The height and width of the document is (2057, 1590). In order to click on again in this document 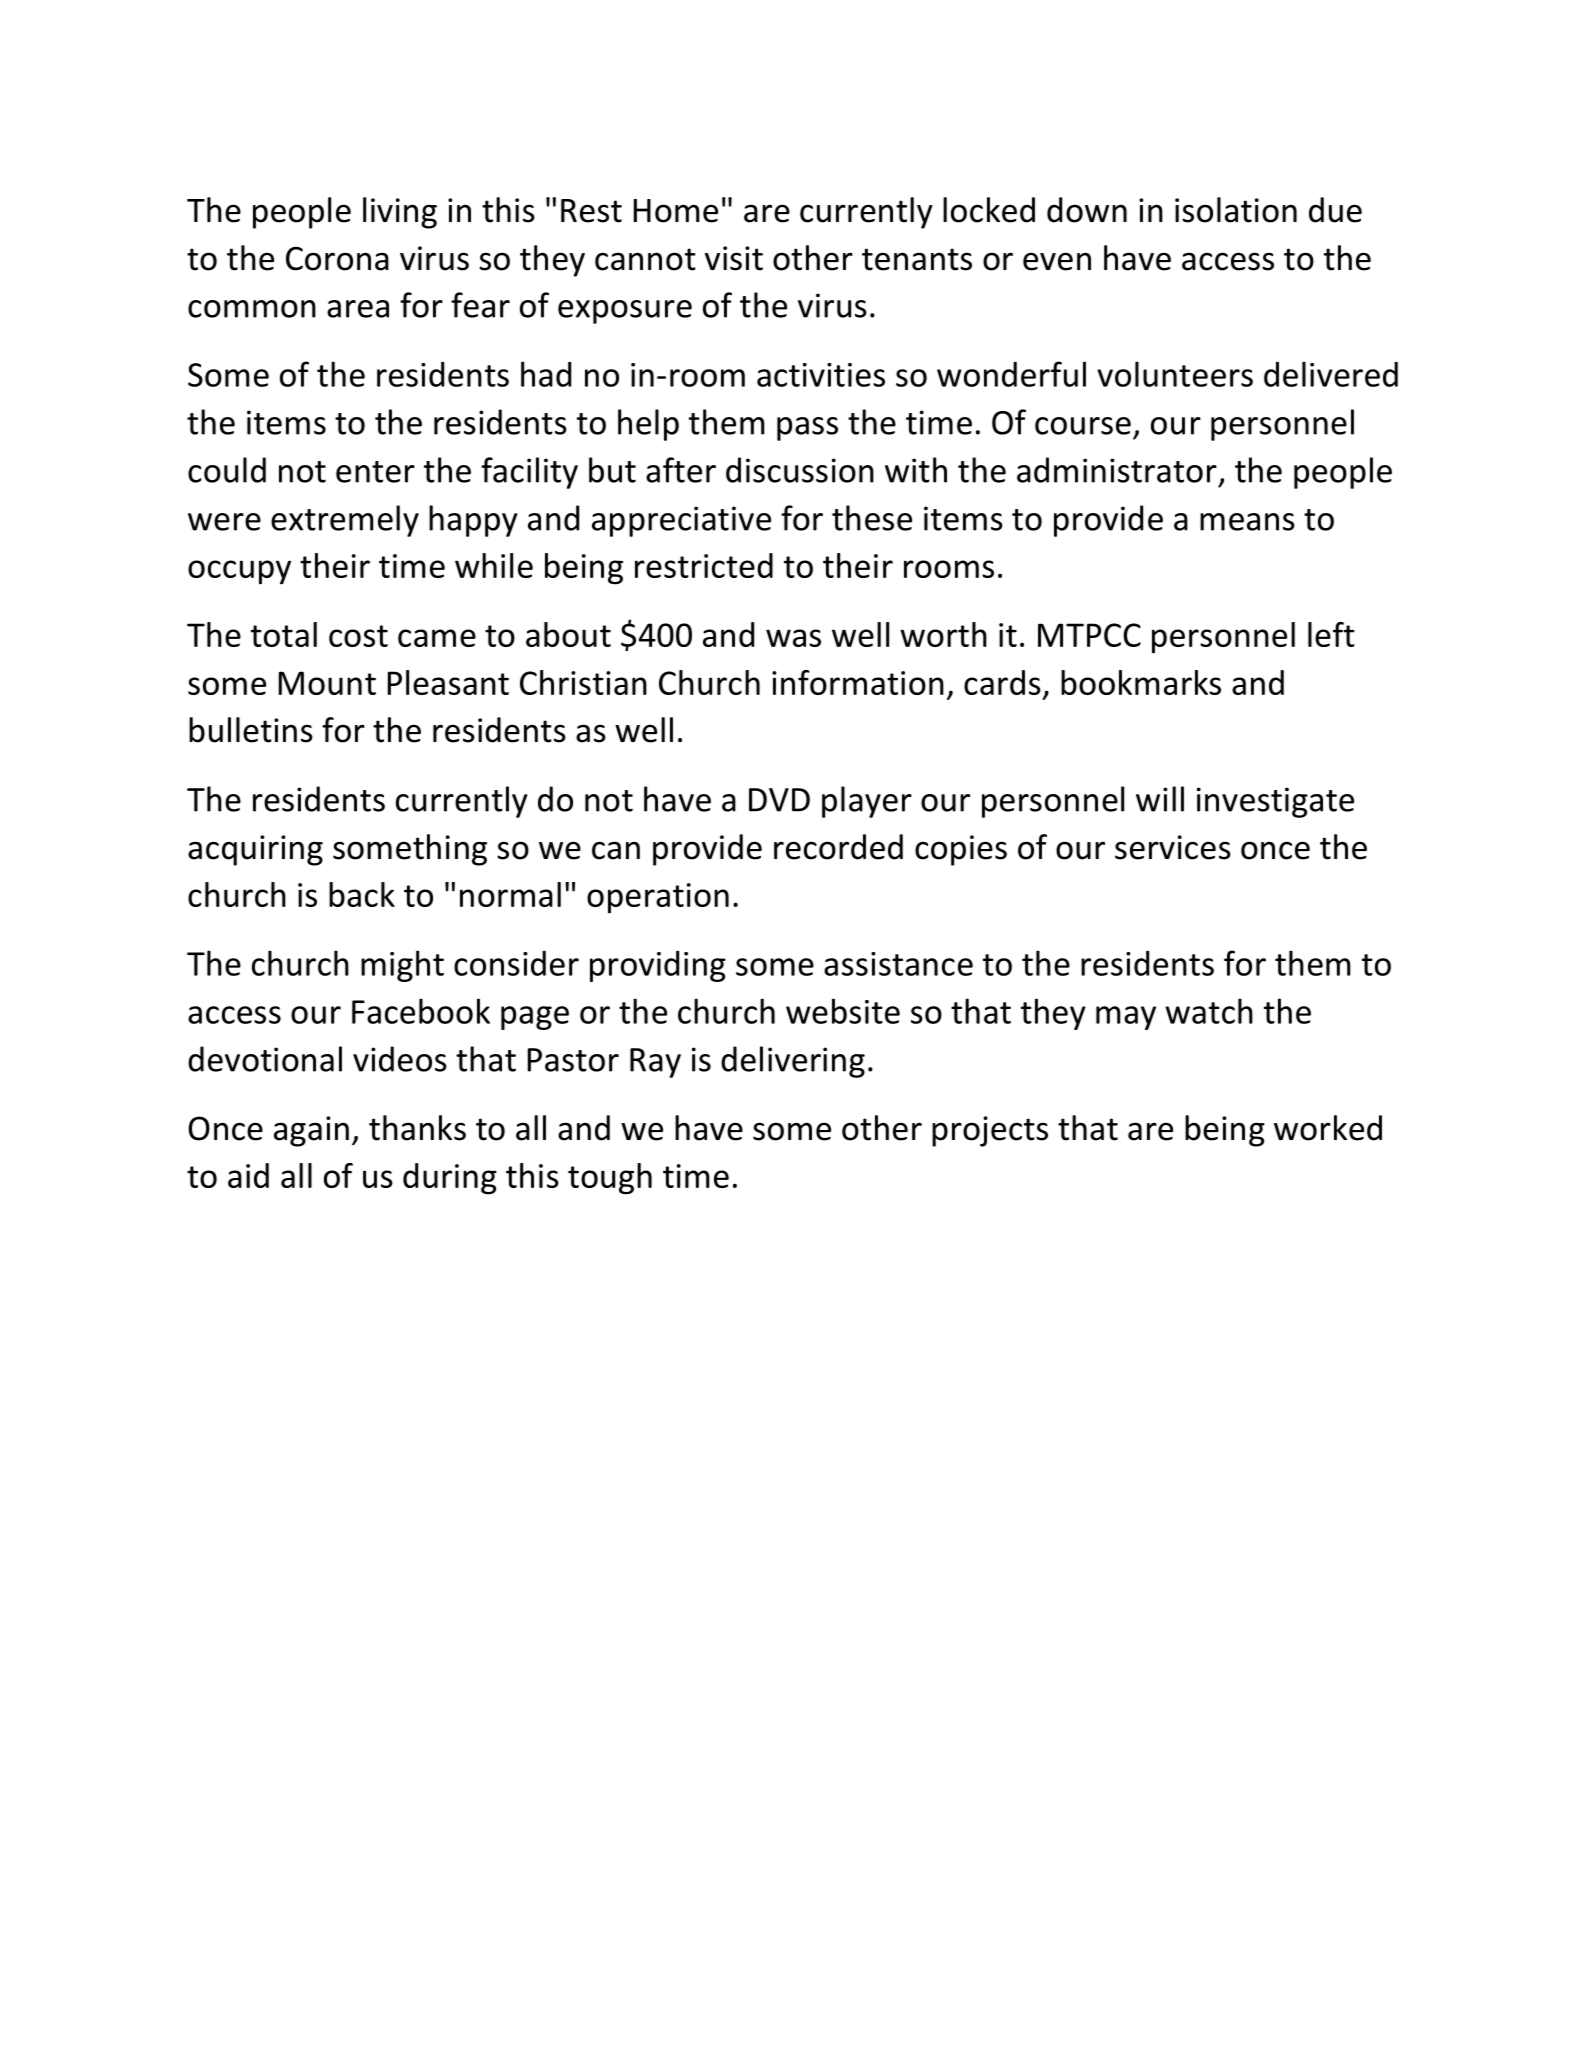, I will do `click(311, 1131)`.
